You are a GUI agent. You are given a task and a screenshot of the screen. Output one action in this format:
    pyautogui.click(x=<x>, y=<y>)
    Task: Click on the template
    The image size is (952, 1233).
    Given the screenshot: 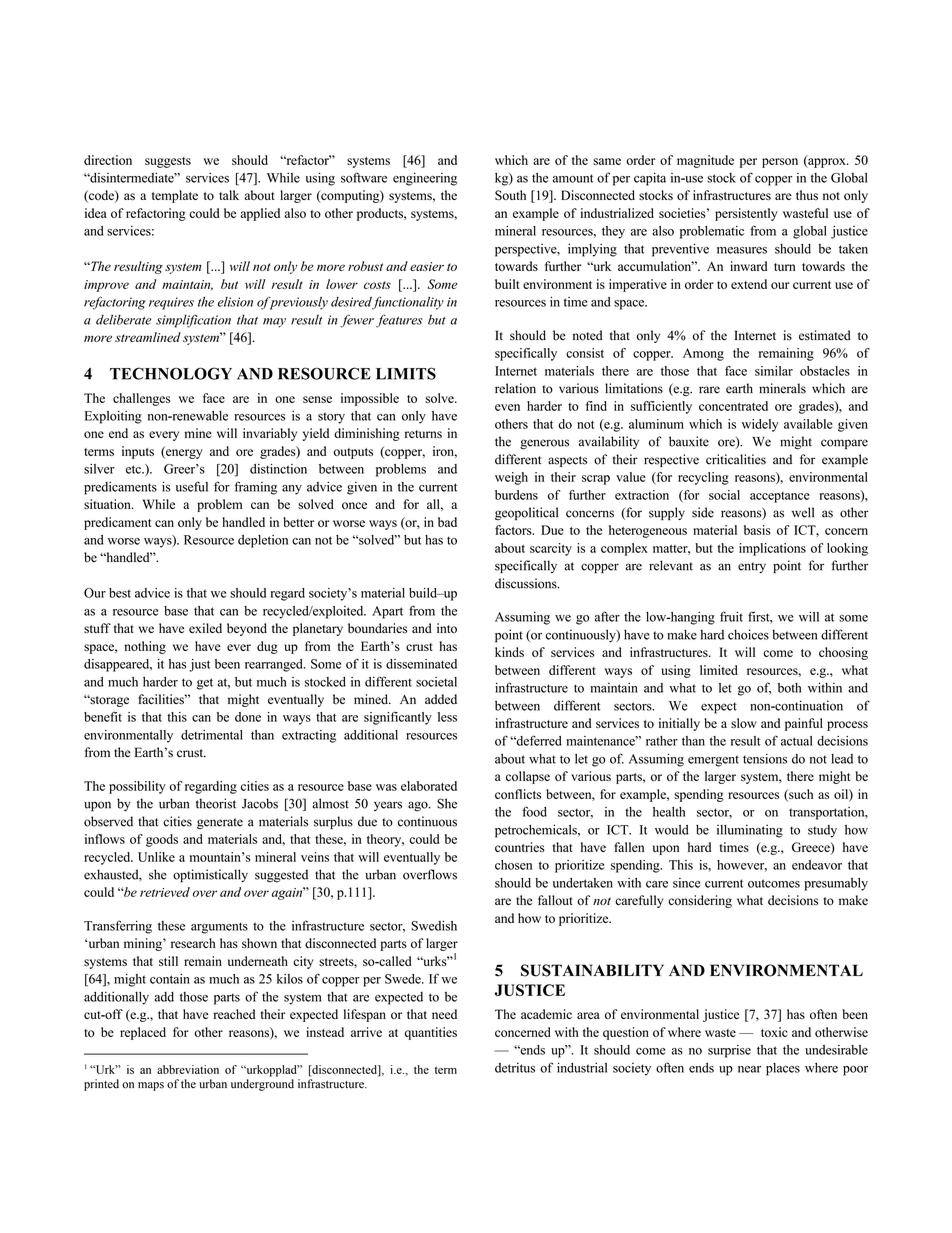 What is the action you would take?
    pyautogui.click(x=175, y=196)
